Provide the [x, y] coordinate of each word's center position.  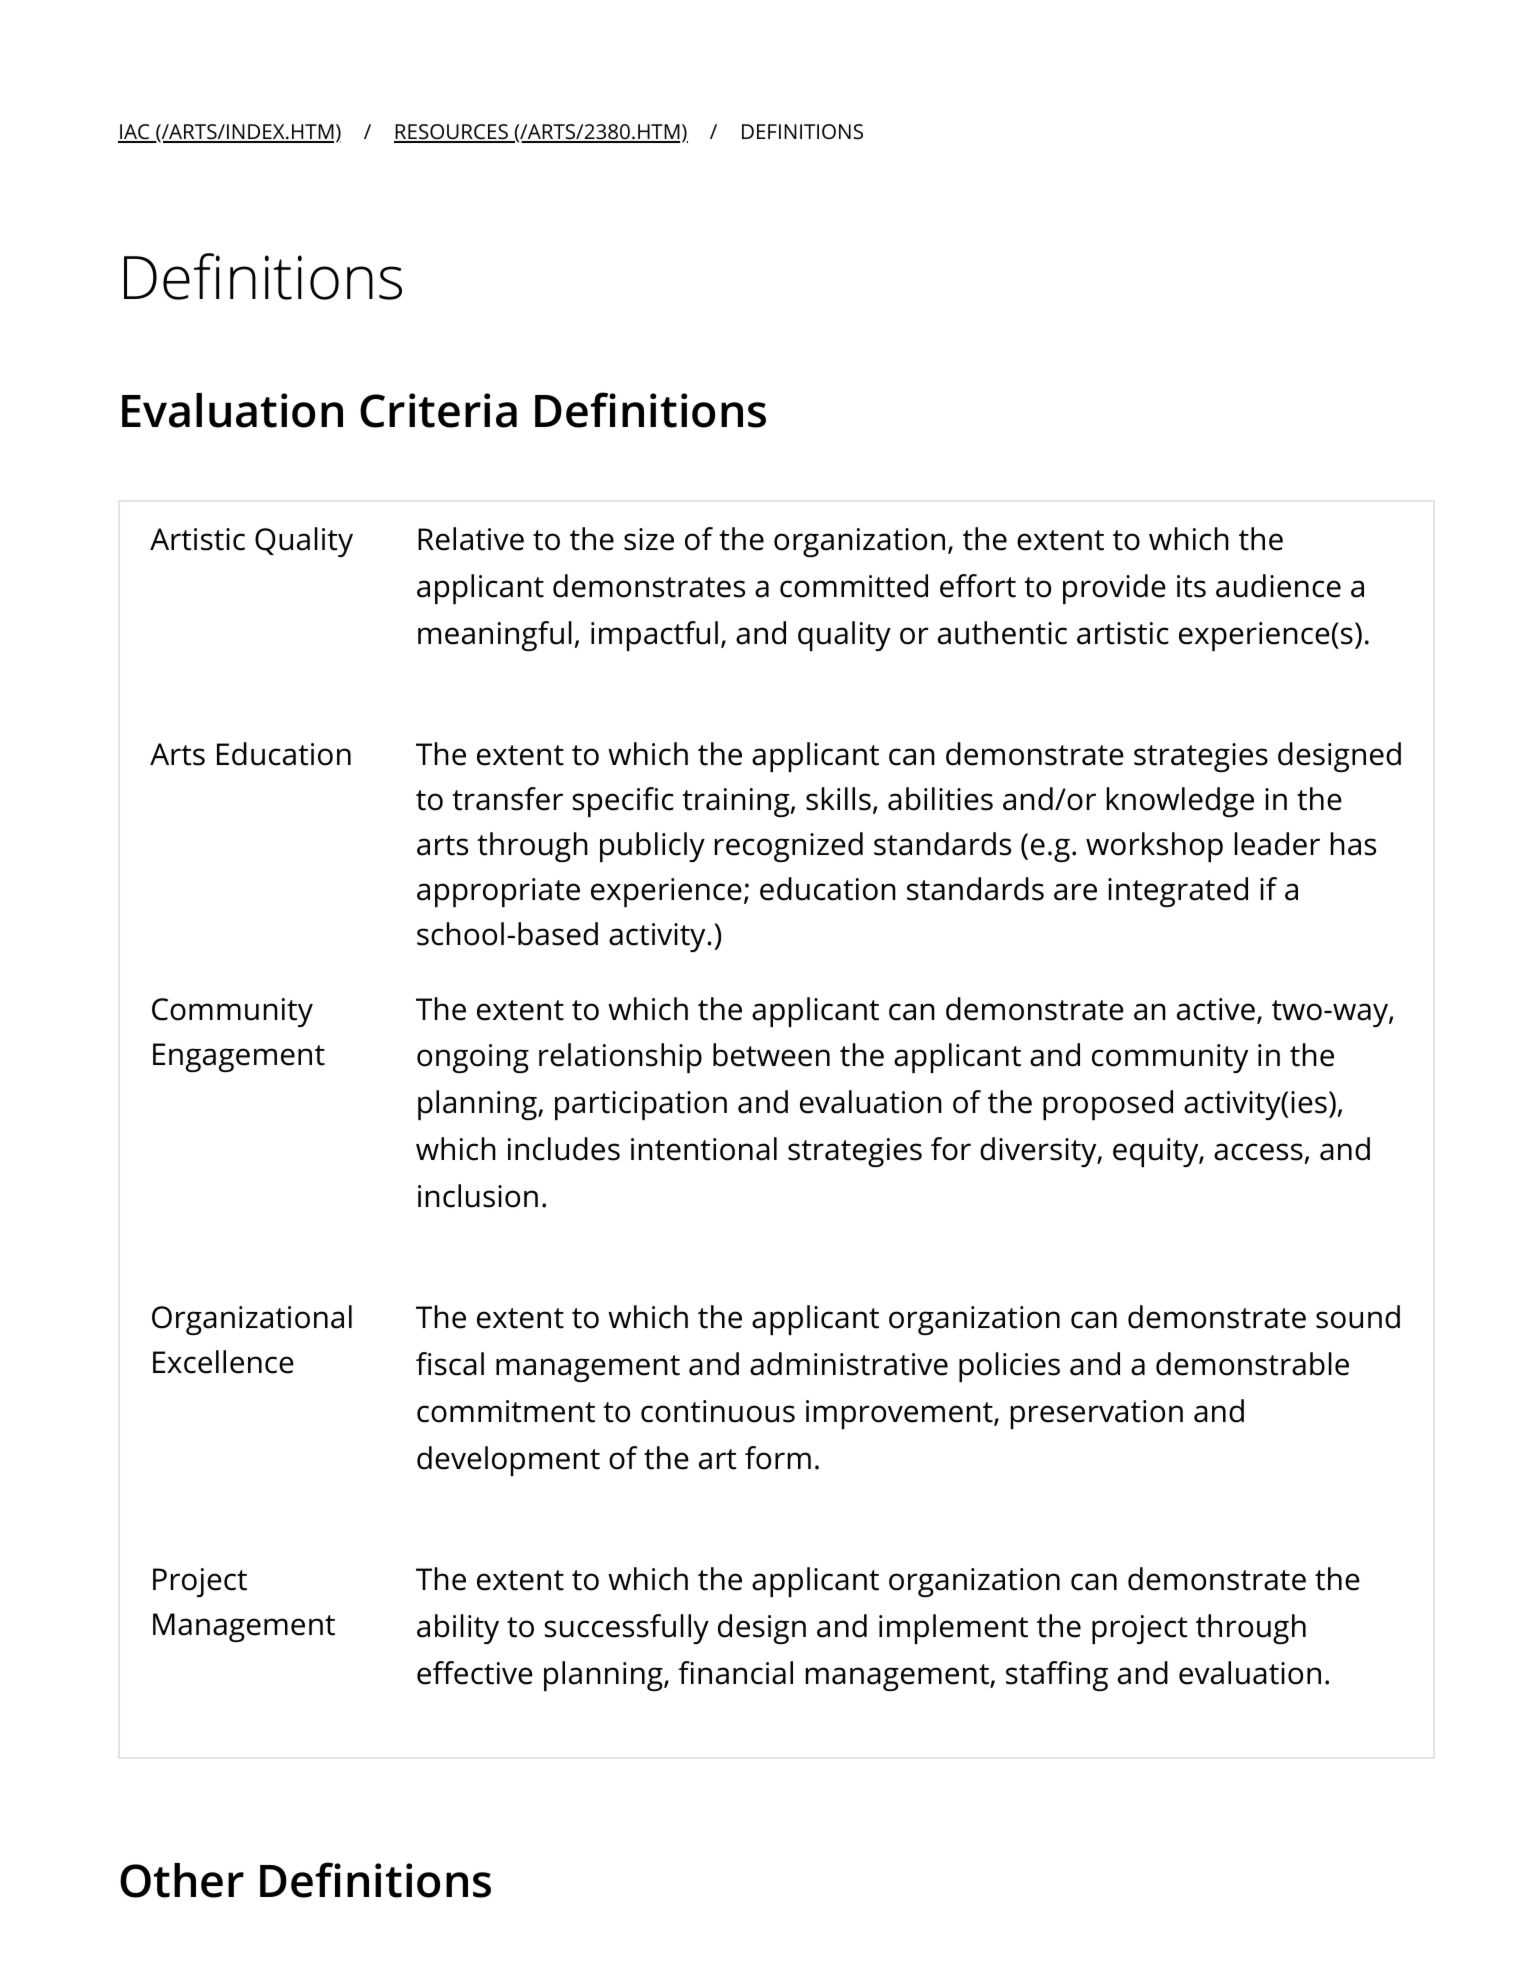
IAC [135, 133]
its [1191, 586]
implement [953, 1629]
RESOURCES [452, 133]
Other [182, 1880]
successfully [627, 1629]
